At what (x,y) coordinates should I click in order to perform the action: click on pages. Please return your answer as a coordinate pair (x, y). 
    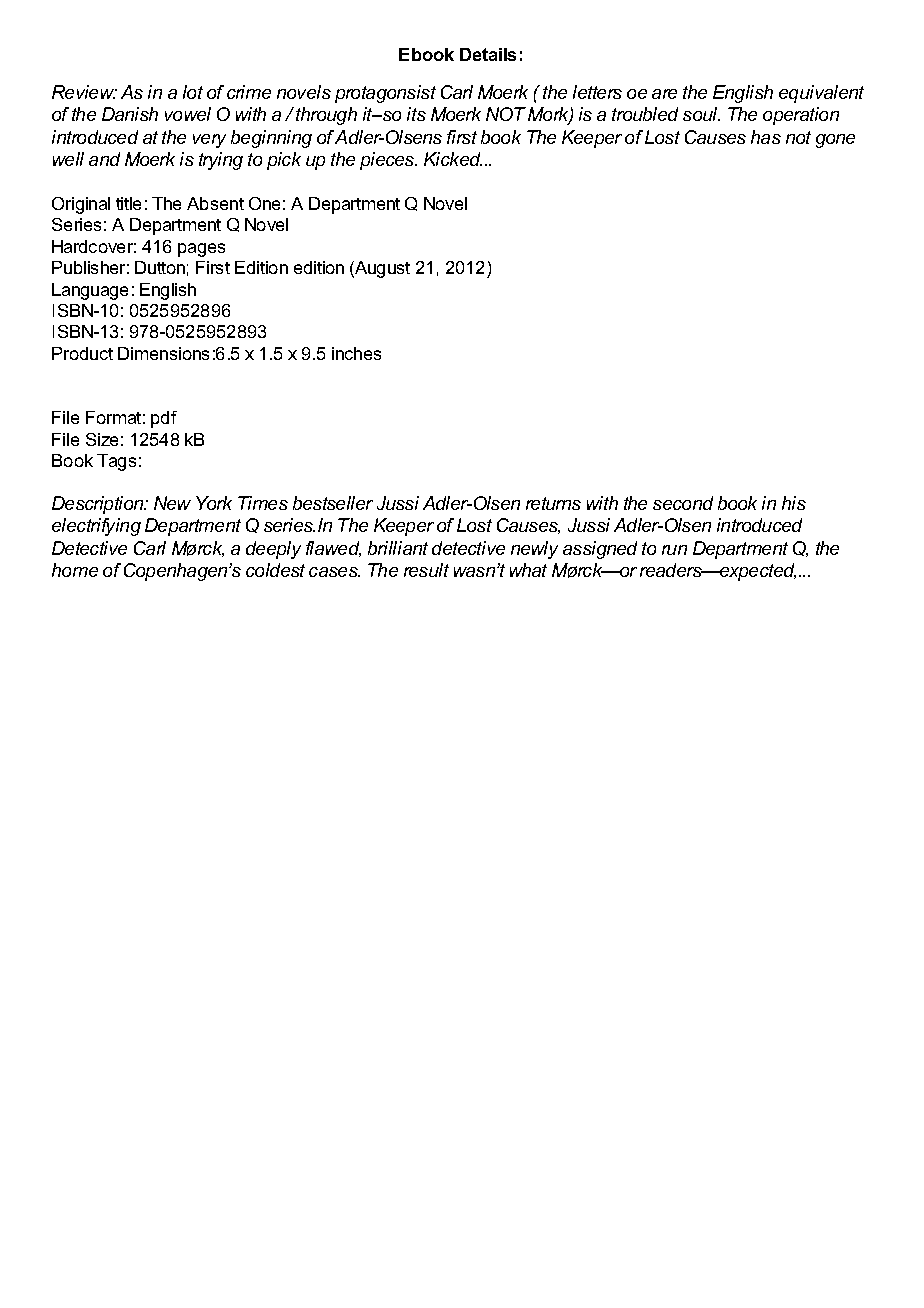
    Looking at the image, I should click on (201, 250).
